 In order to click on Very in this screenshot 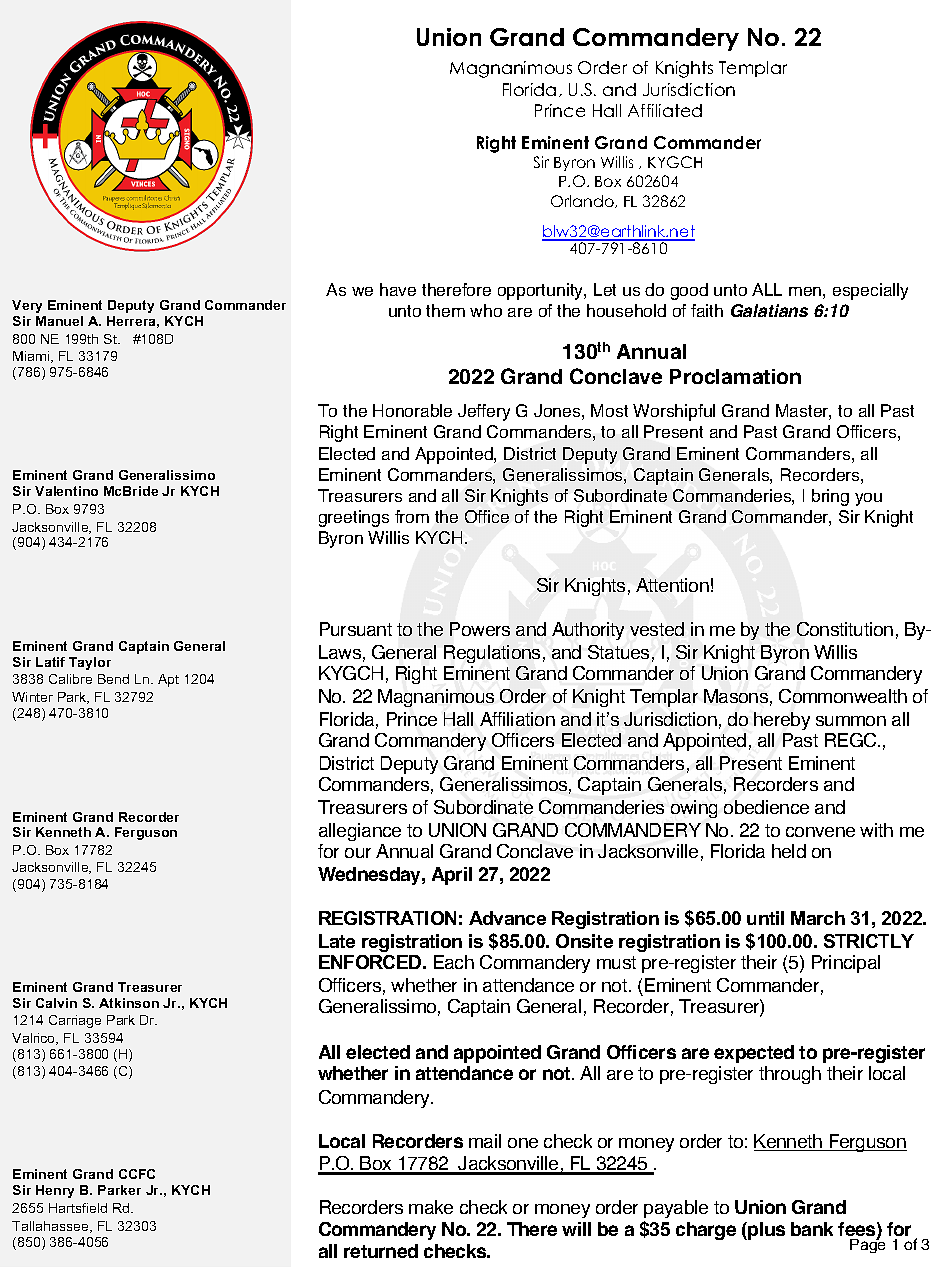, I will do `click(27, 306)`.
